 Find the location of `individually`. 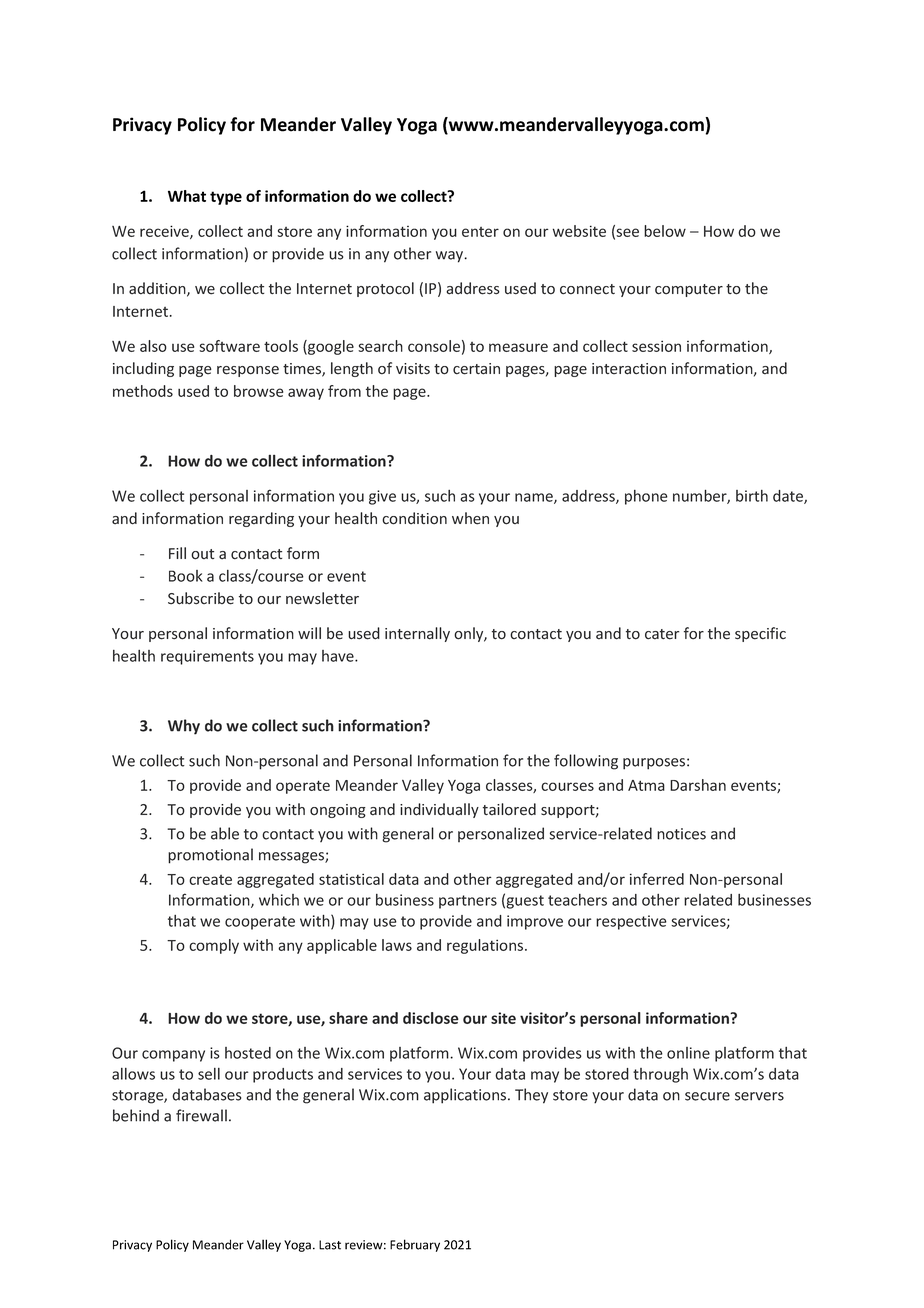

individually is located at coordinates (439, 810).
